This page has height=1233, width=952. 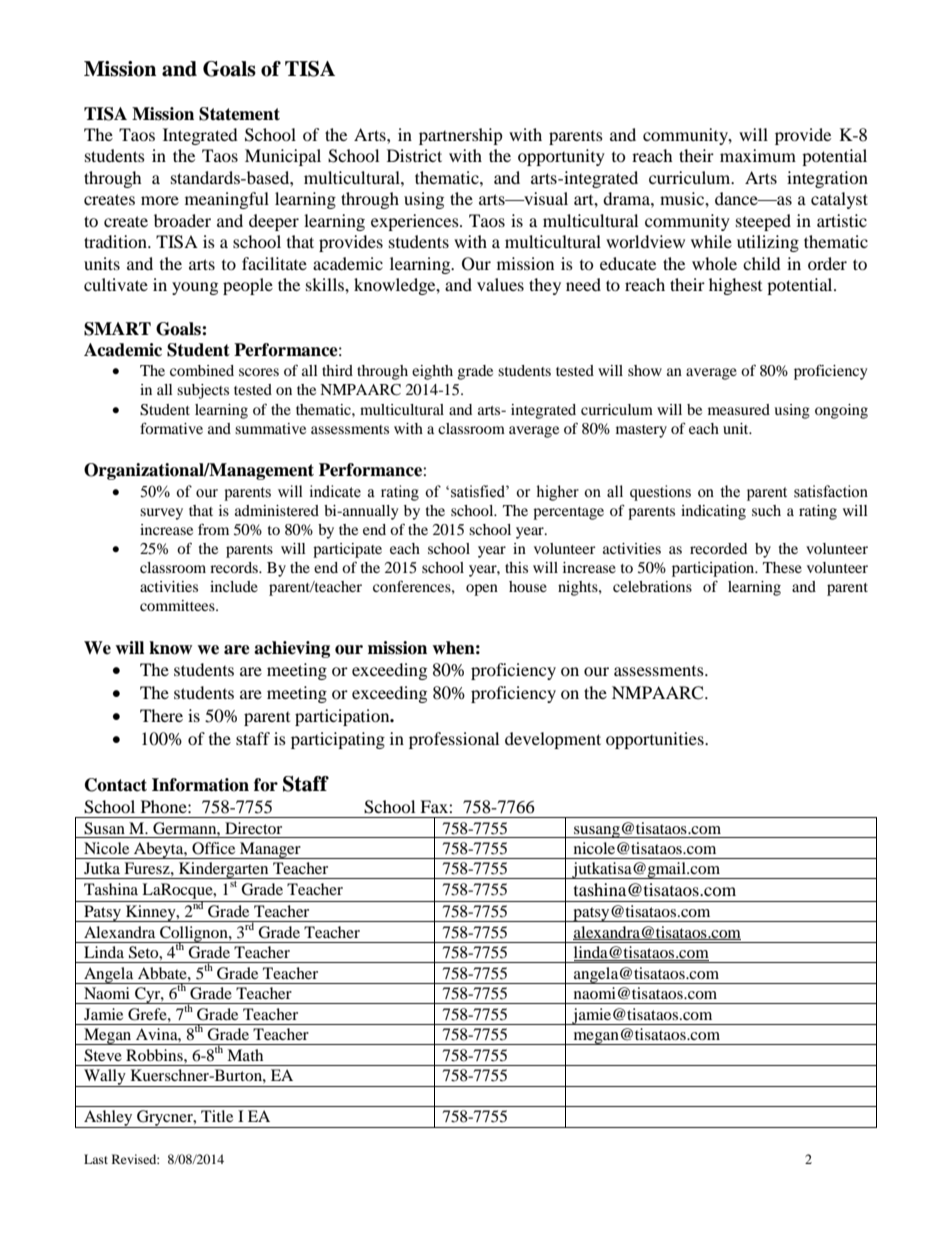 I want to click on These, so click(x=782, y=567).
